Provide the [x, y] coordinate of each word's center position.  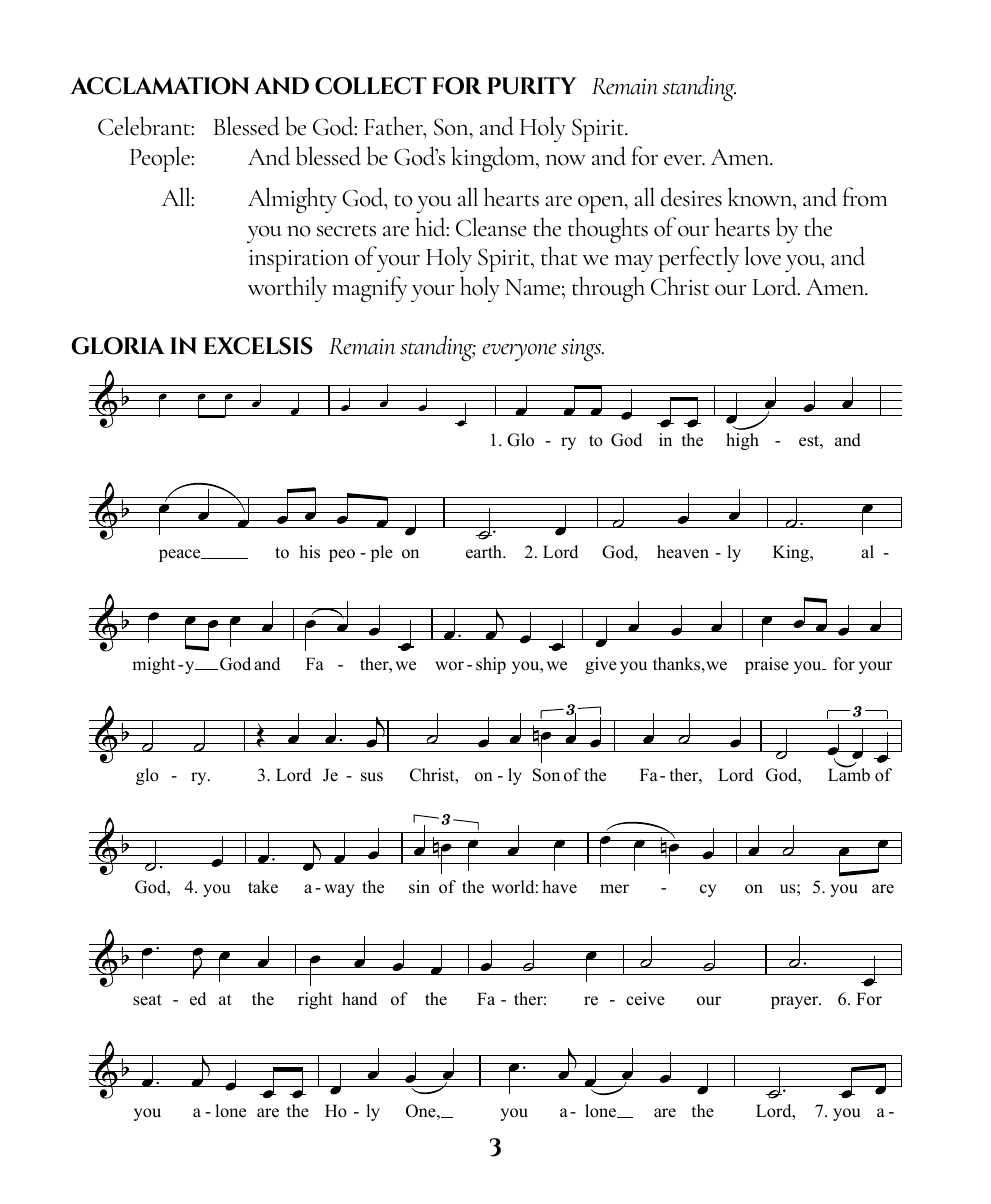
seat [147, 1000]
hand [359, 999]
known [761, 197]
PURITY [532, 86]
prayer [796, 1002]
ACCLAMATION [159, 86]
